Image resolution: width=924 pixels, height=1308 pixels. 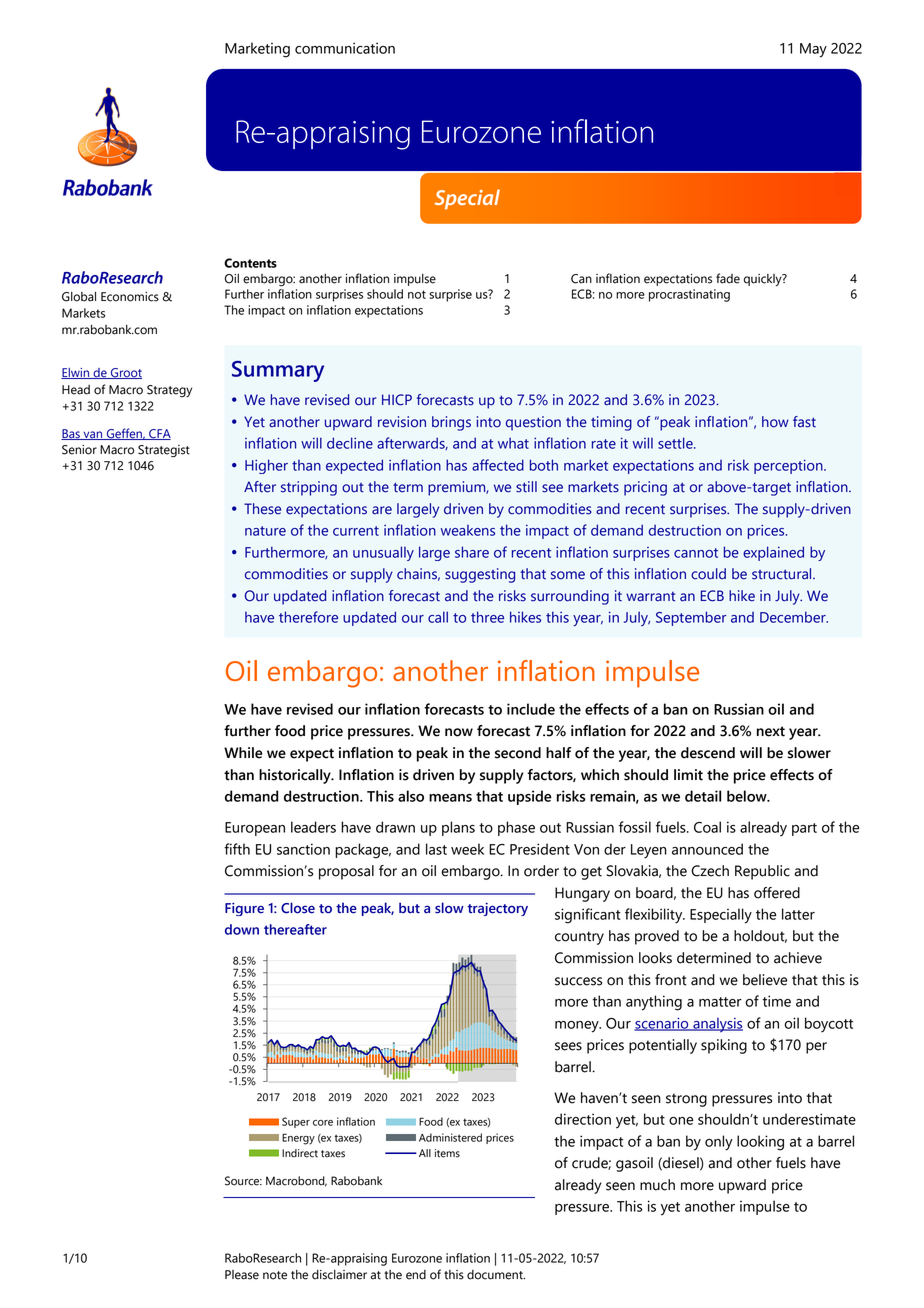 What do you see at coordinates (496, 1275) in the document?
I see `document` at bounding box center [496, 1275].
